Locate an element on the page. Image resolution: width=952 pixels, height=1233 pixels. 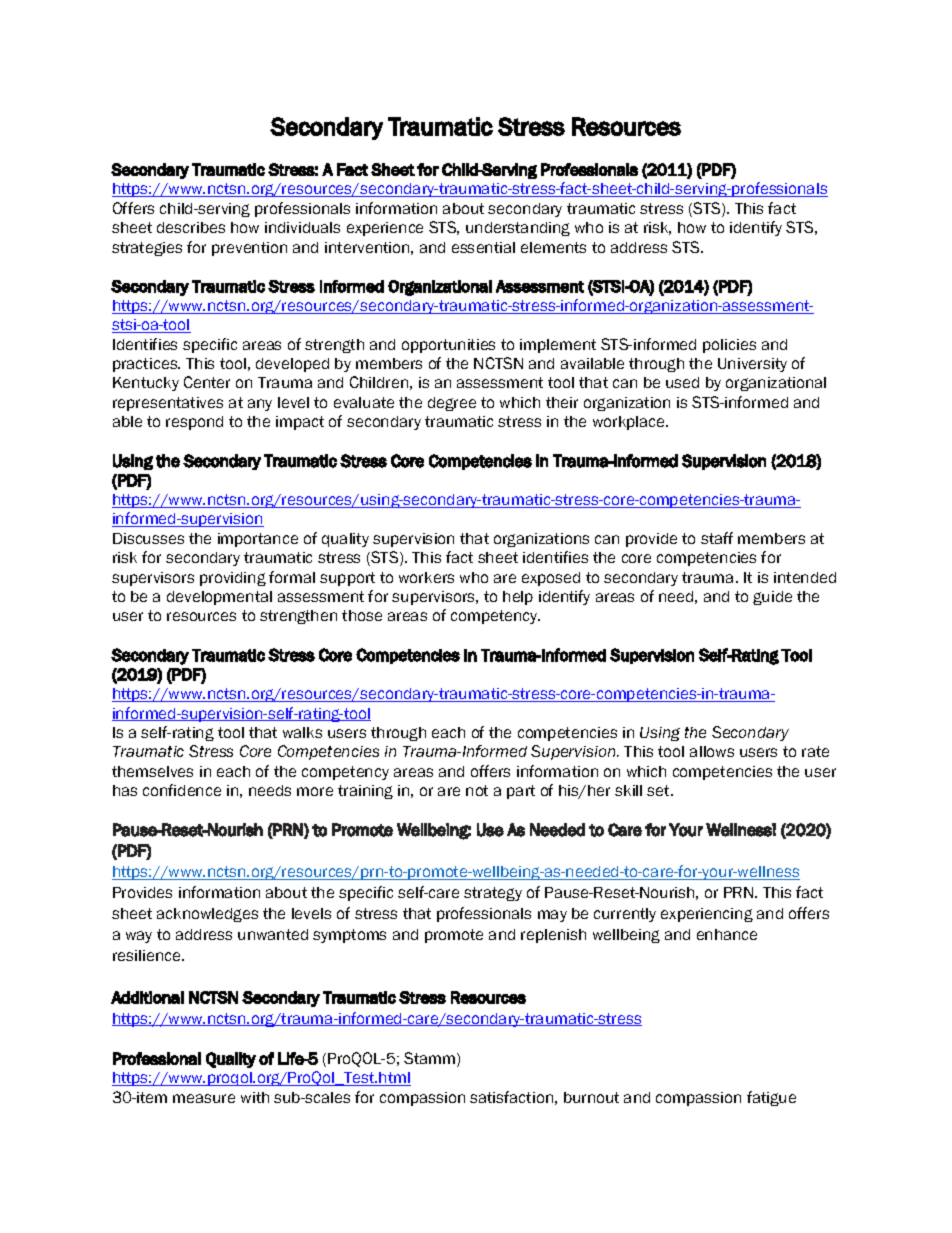
fatigue is located at coordinates (771, 1098).
